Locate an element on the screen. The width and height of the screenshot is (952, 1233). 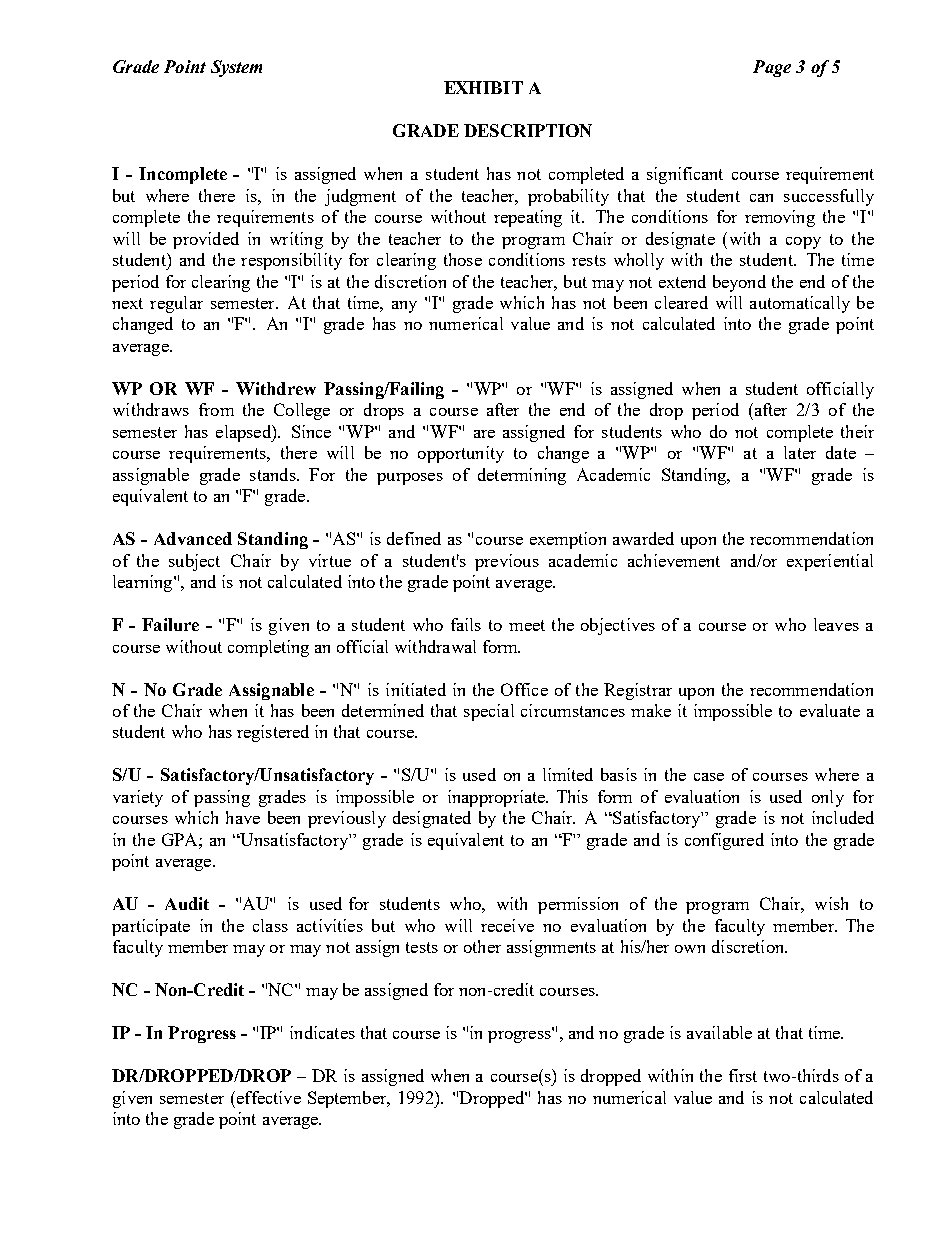
case is located at coordinates (709, 777).
